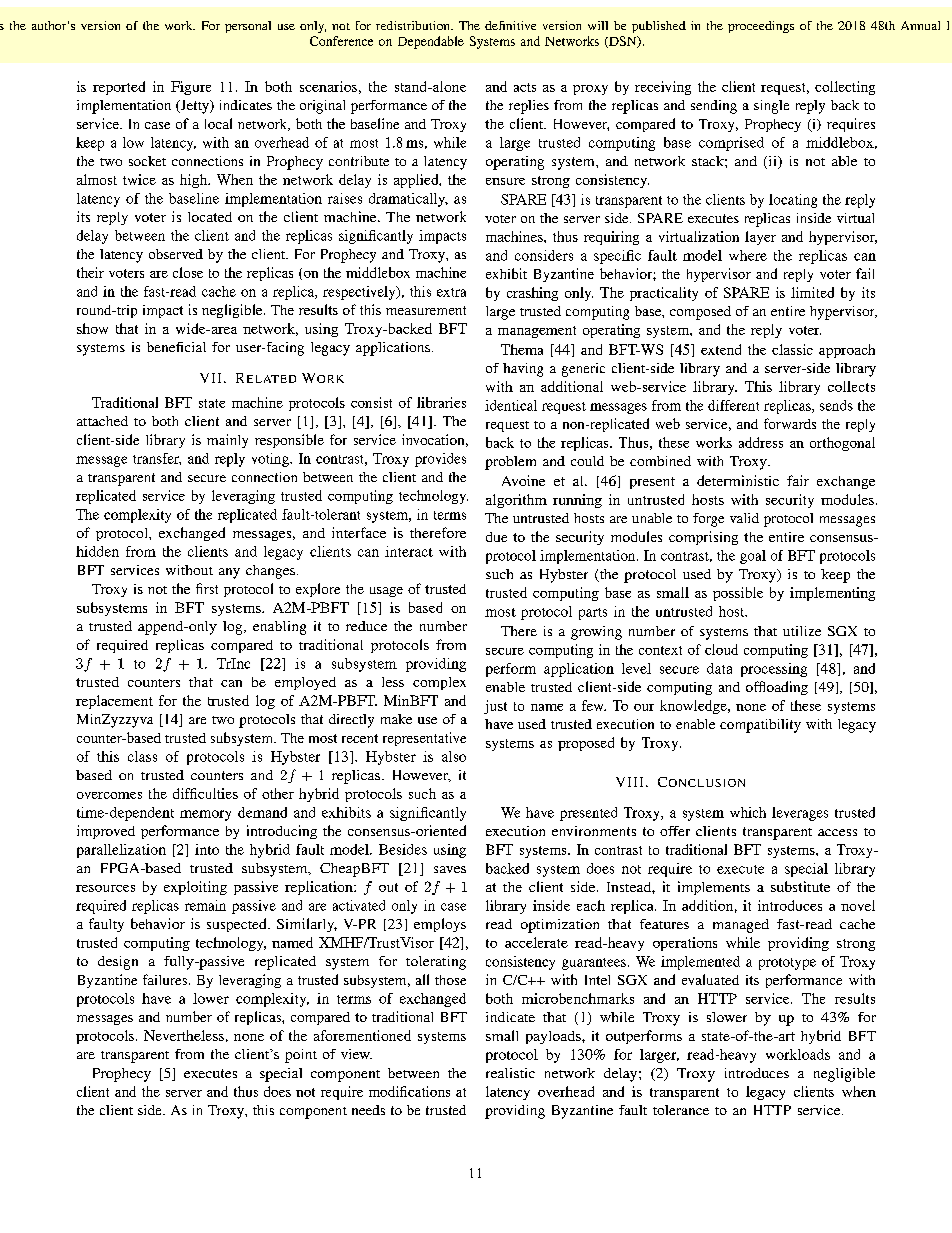  I want to click on due, so click(496, 537).
